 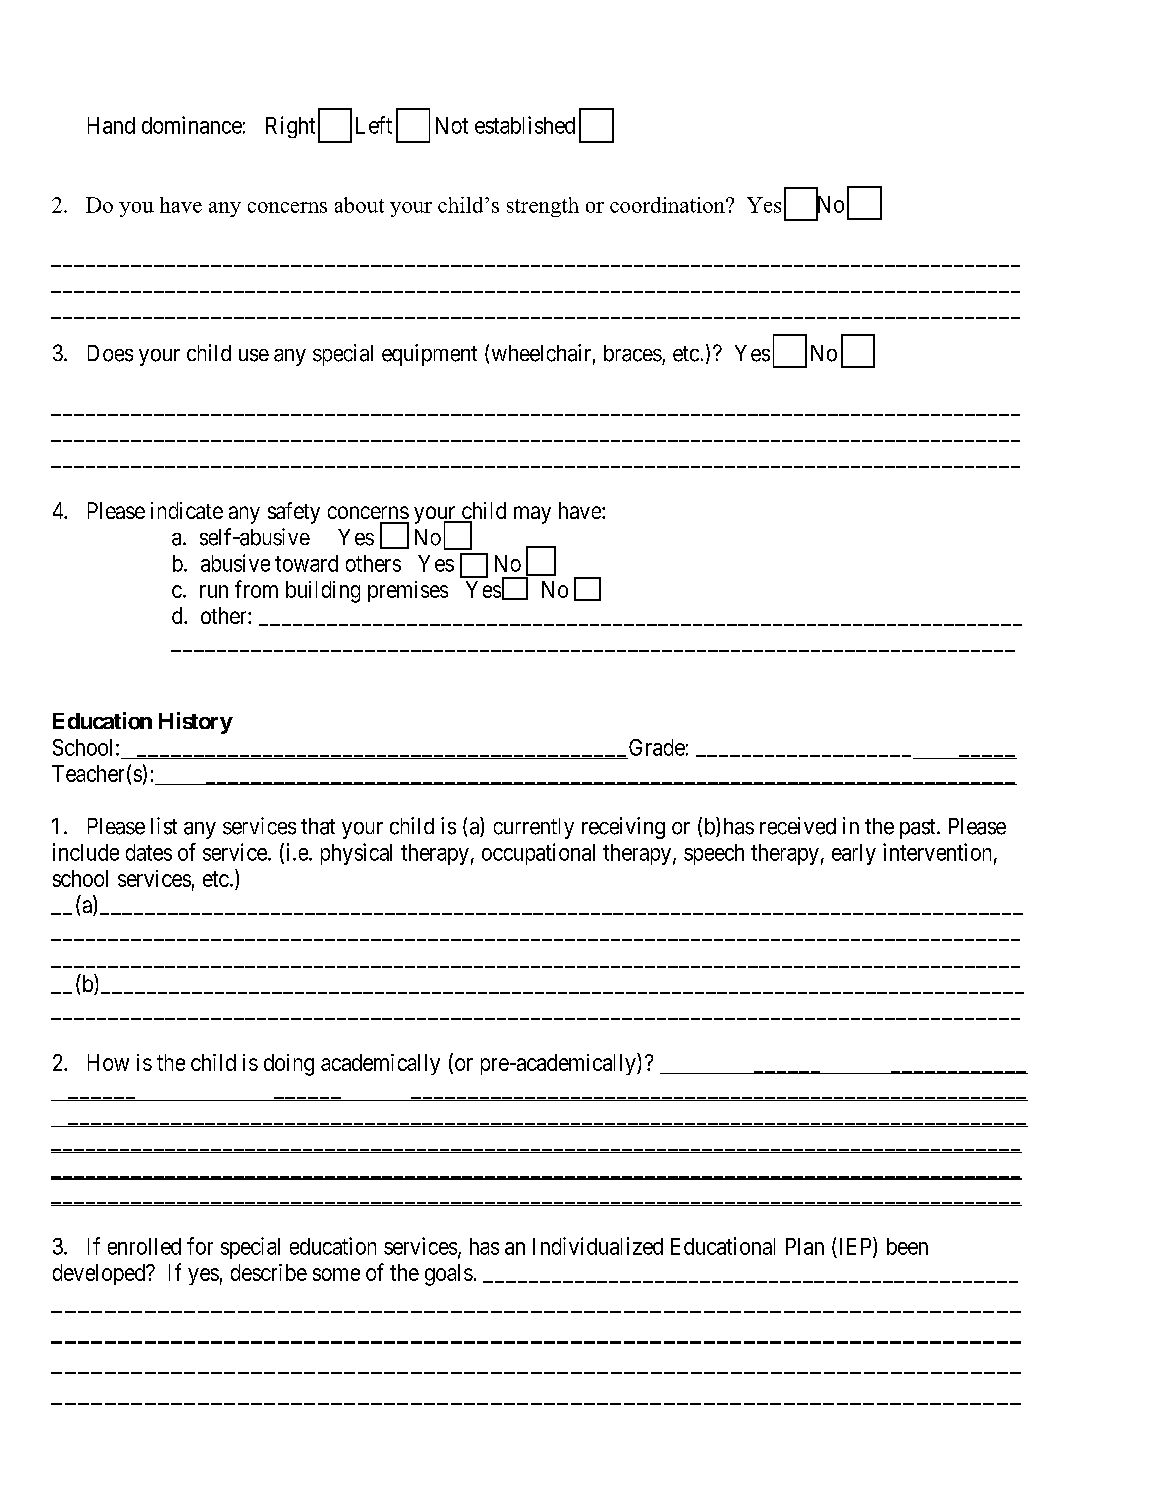 What do you see at coordinates (289, 1065) in the document?
I see `doing` at bounding box center [289, 1065].
